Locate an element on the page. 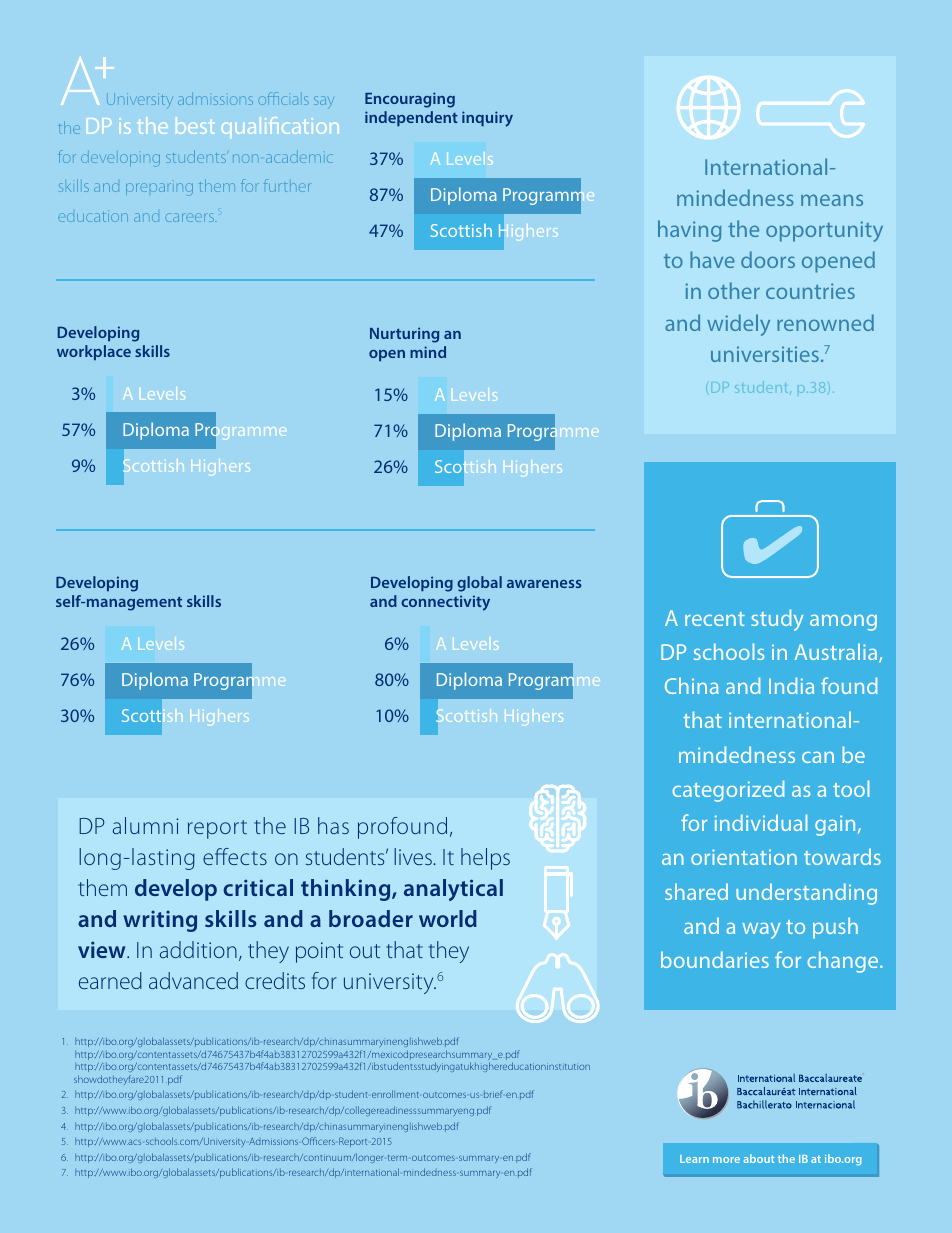 The height and width of the page is (1233, 952). writing is located at coordinates (160, 921).
